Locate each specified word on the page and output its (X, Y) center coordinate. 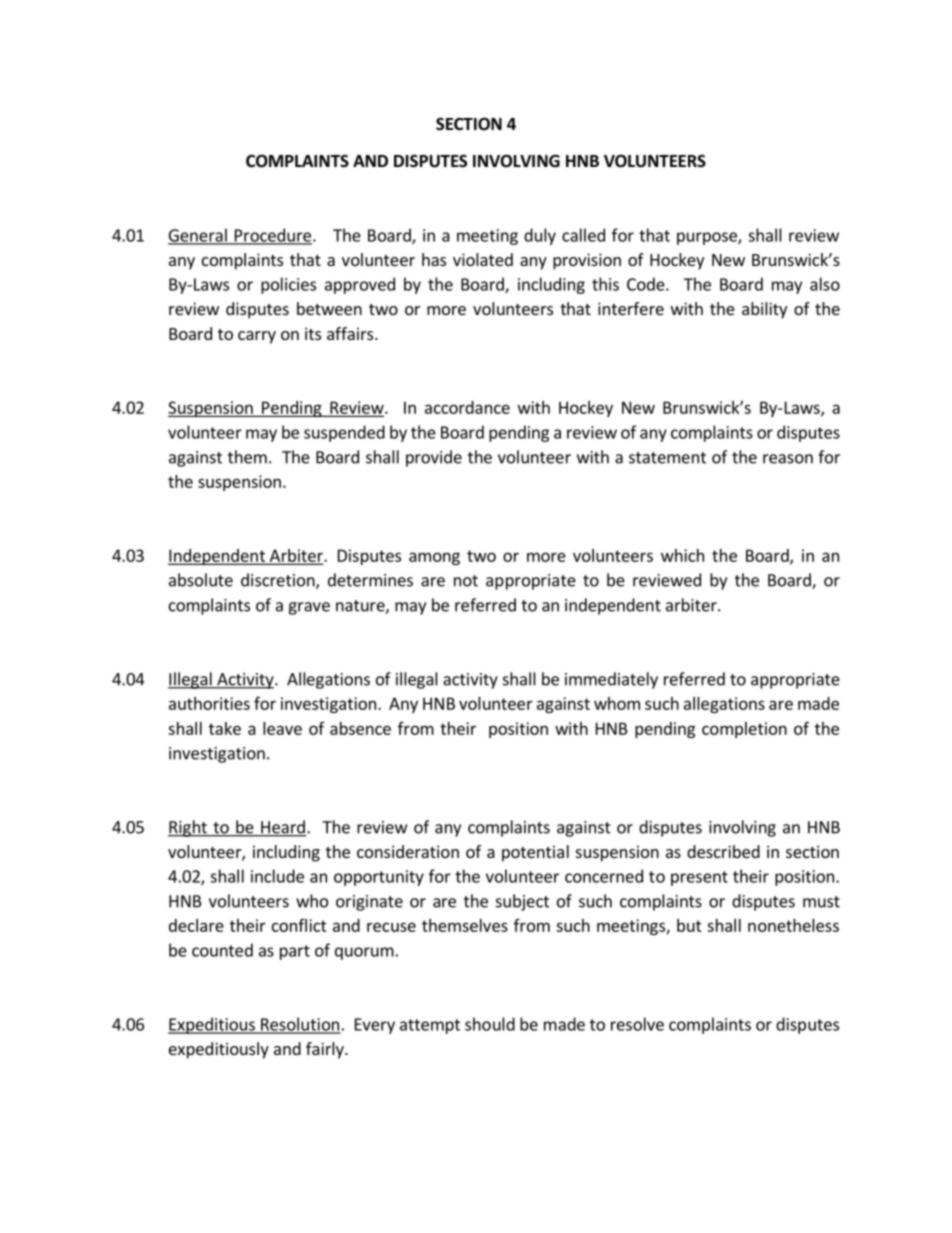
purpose (708, 238)
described (723, 851)
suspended (344, 433)
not (466, 581)
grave (309, 608)
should (490, 1024)
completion (744, 730)
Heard (282, 828)
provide (434, 458)
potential (535, 853)
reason (788, 459)
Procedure (272, 236)
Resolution (300, 1025)
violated (483, 259)
